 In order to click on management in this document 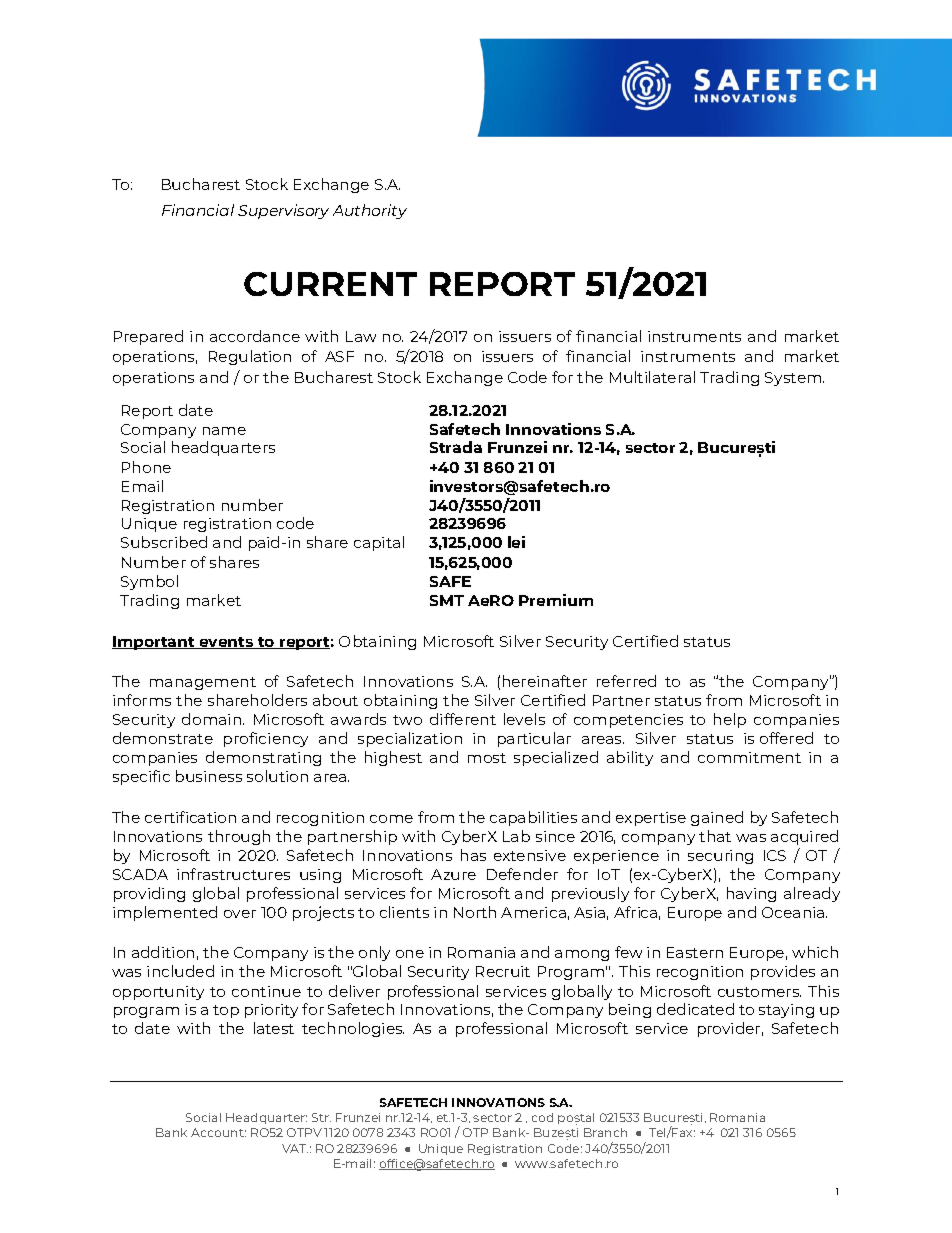, I will do `click(203, 683)`.
